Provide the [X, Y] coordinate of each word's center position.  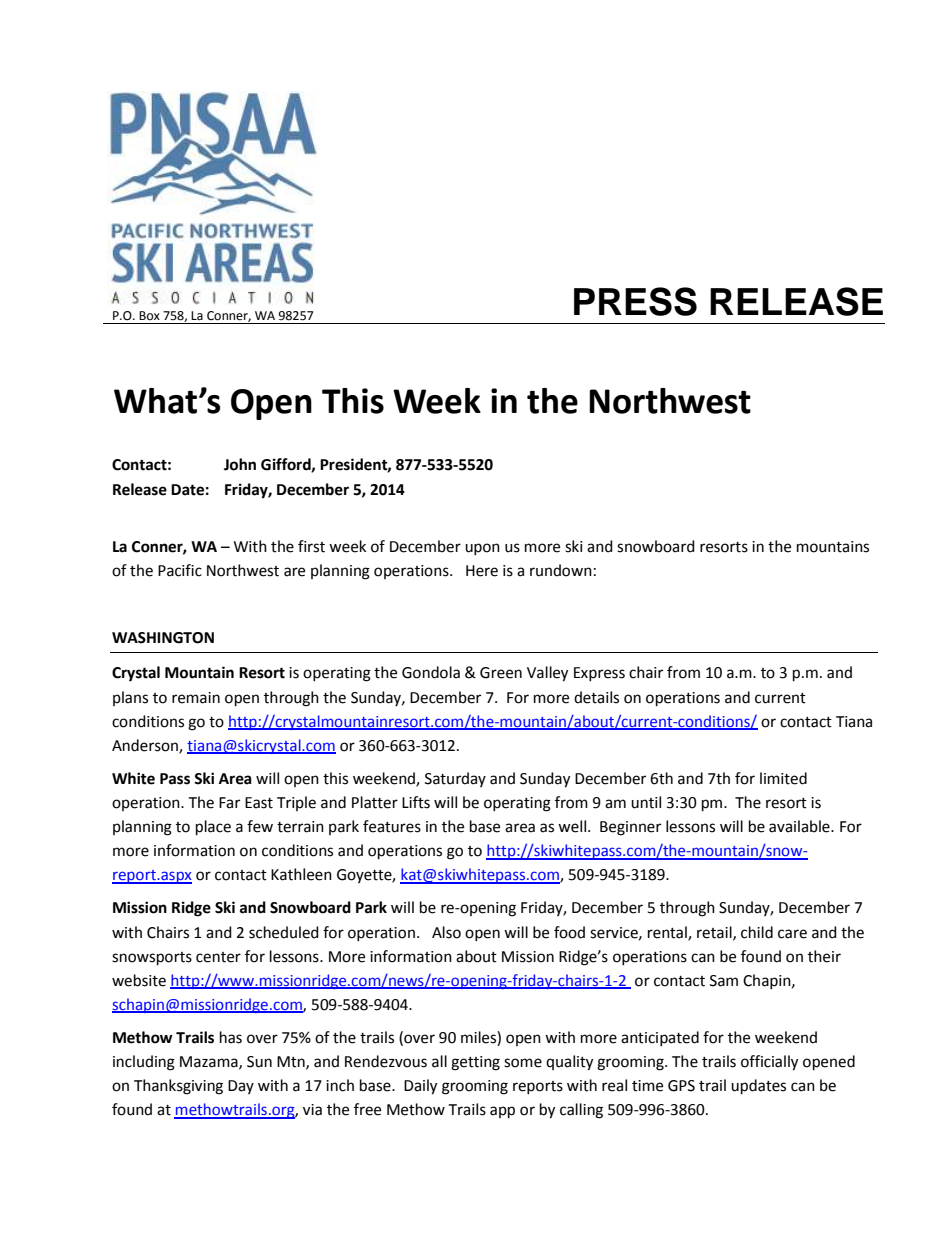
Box [149, 315]
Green [501, 673]
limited [783, 778]
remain [196, 698]
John [240, 464]
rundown [561, 570]
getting [475, 1063]
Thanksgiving [178, 1087]
